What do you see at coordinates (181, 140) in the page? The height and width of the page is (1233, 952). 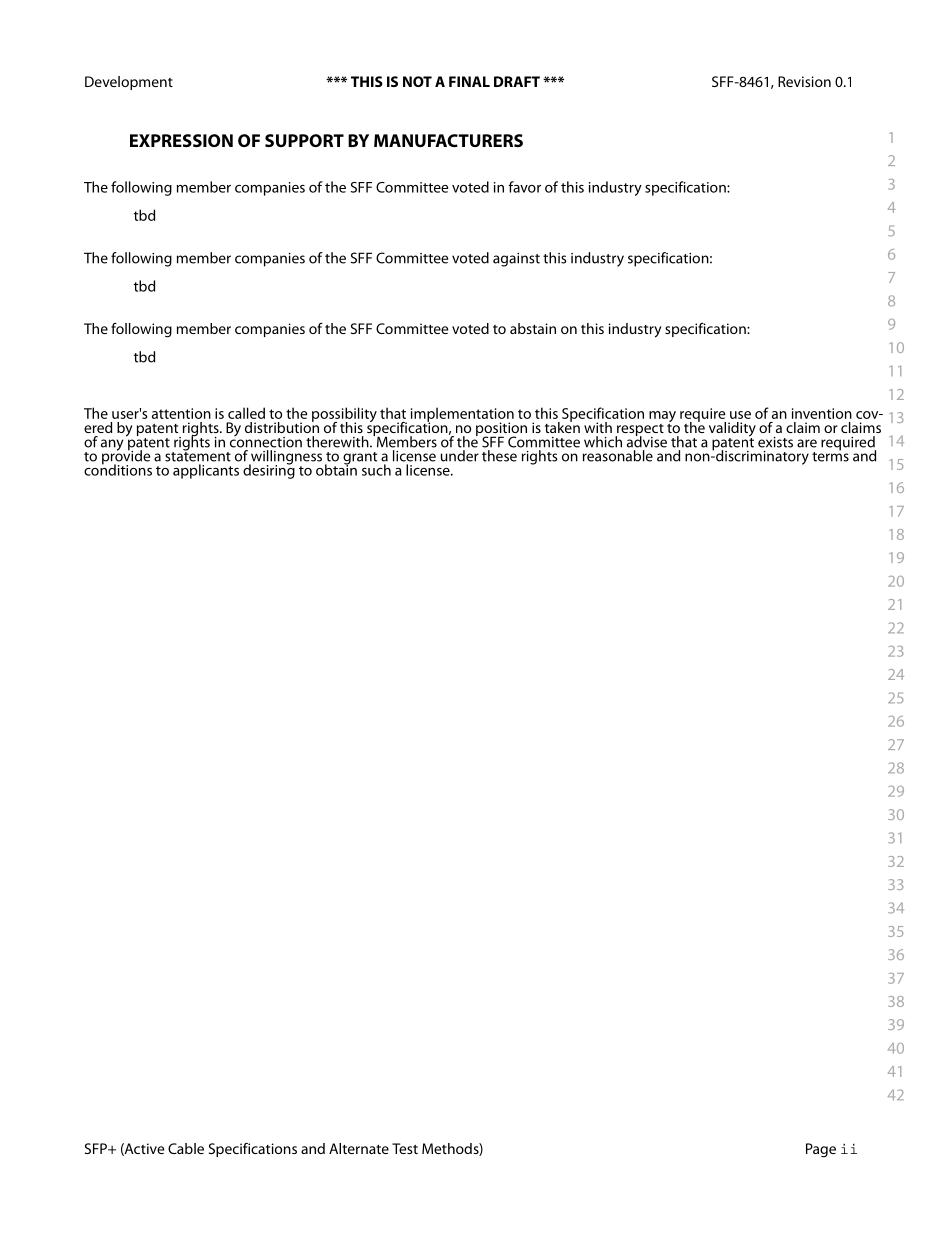 I see `EXPRESSION` at bounding box center [181, 140].
